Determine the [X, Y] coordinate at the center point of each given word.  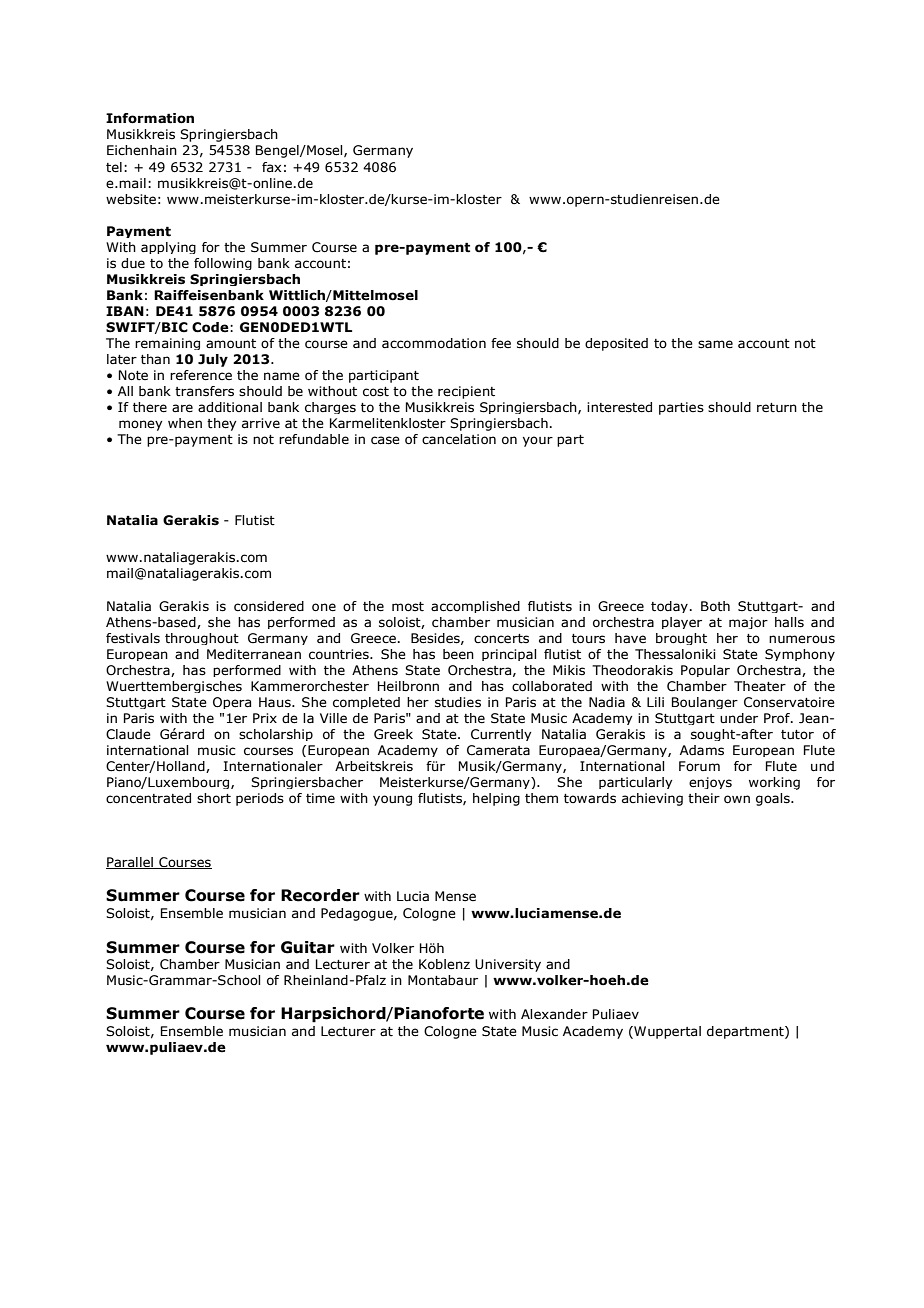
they [222, 424]
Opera [232, 703]
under [739, 718]
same [715, 344]
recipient [466, 392]
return [777, 407]
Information [150, 118]
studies [458, 702]
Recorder [320, 895]
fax [271, 167]
